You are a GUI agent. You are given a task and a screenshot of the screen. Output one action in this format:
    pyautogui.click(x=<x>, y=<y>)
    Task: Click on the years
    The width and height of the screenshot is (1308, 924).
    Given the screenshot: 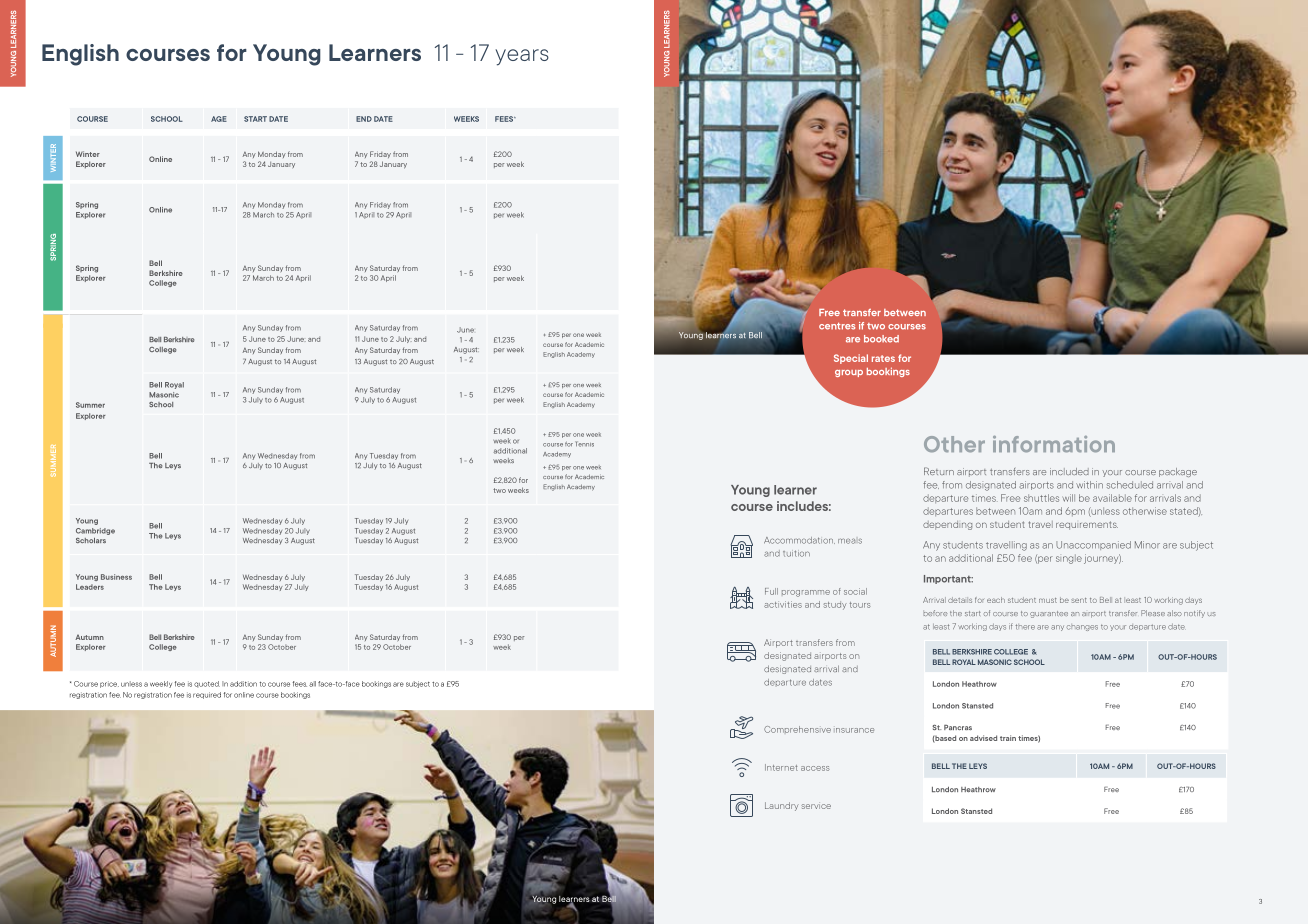 What is the action you would take?
    pyautogui.click(x=522, y=57)
